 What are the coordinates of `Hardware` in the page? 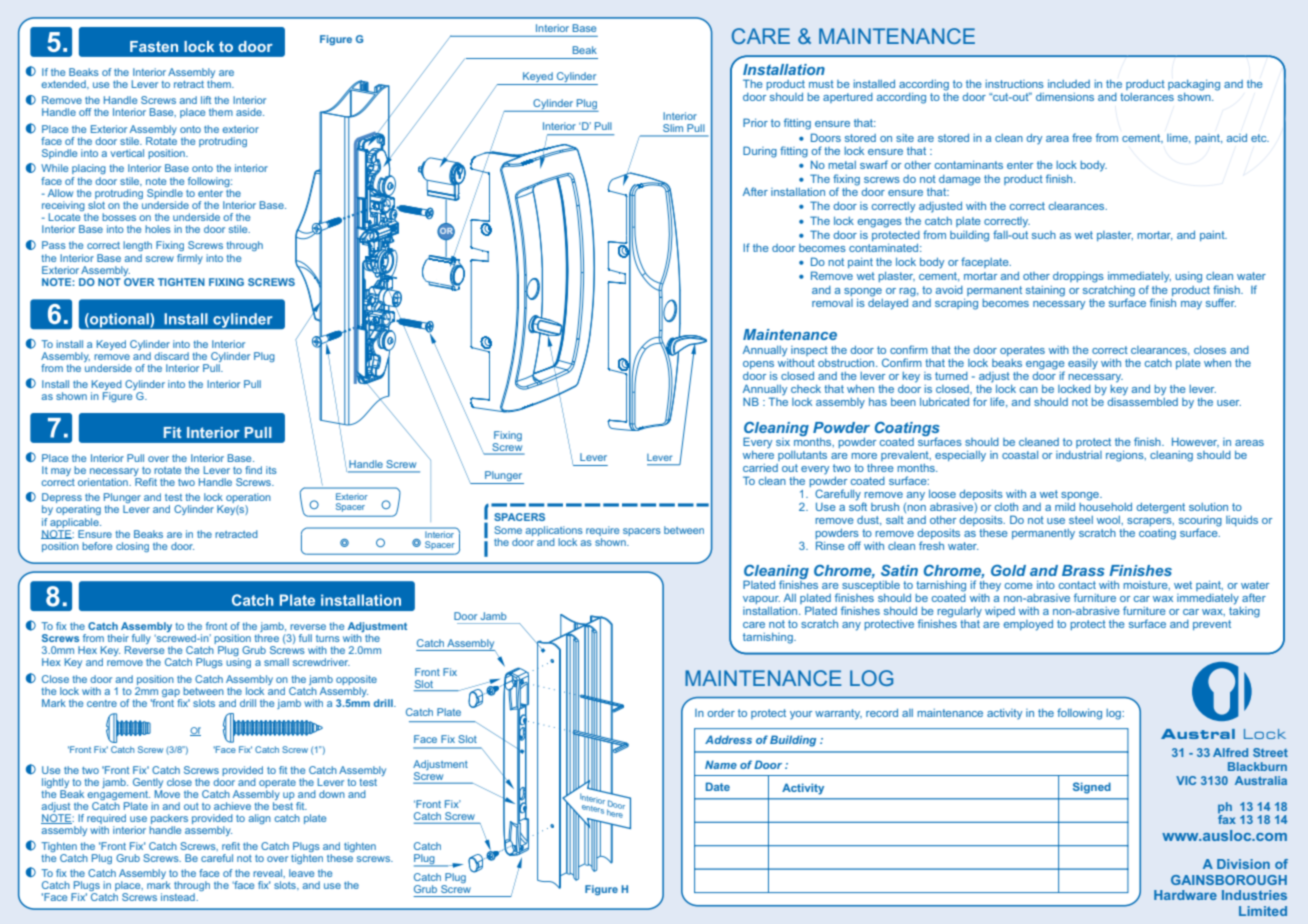 It's located at (1185, 895).
